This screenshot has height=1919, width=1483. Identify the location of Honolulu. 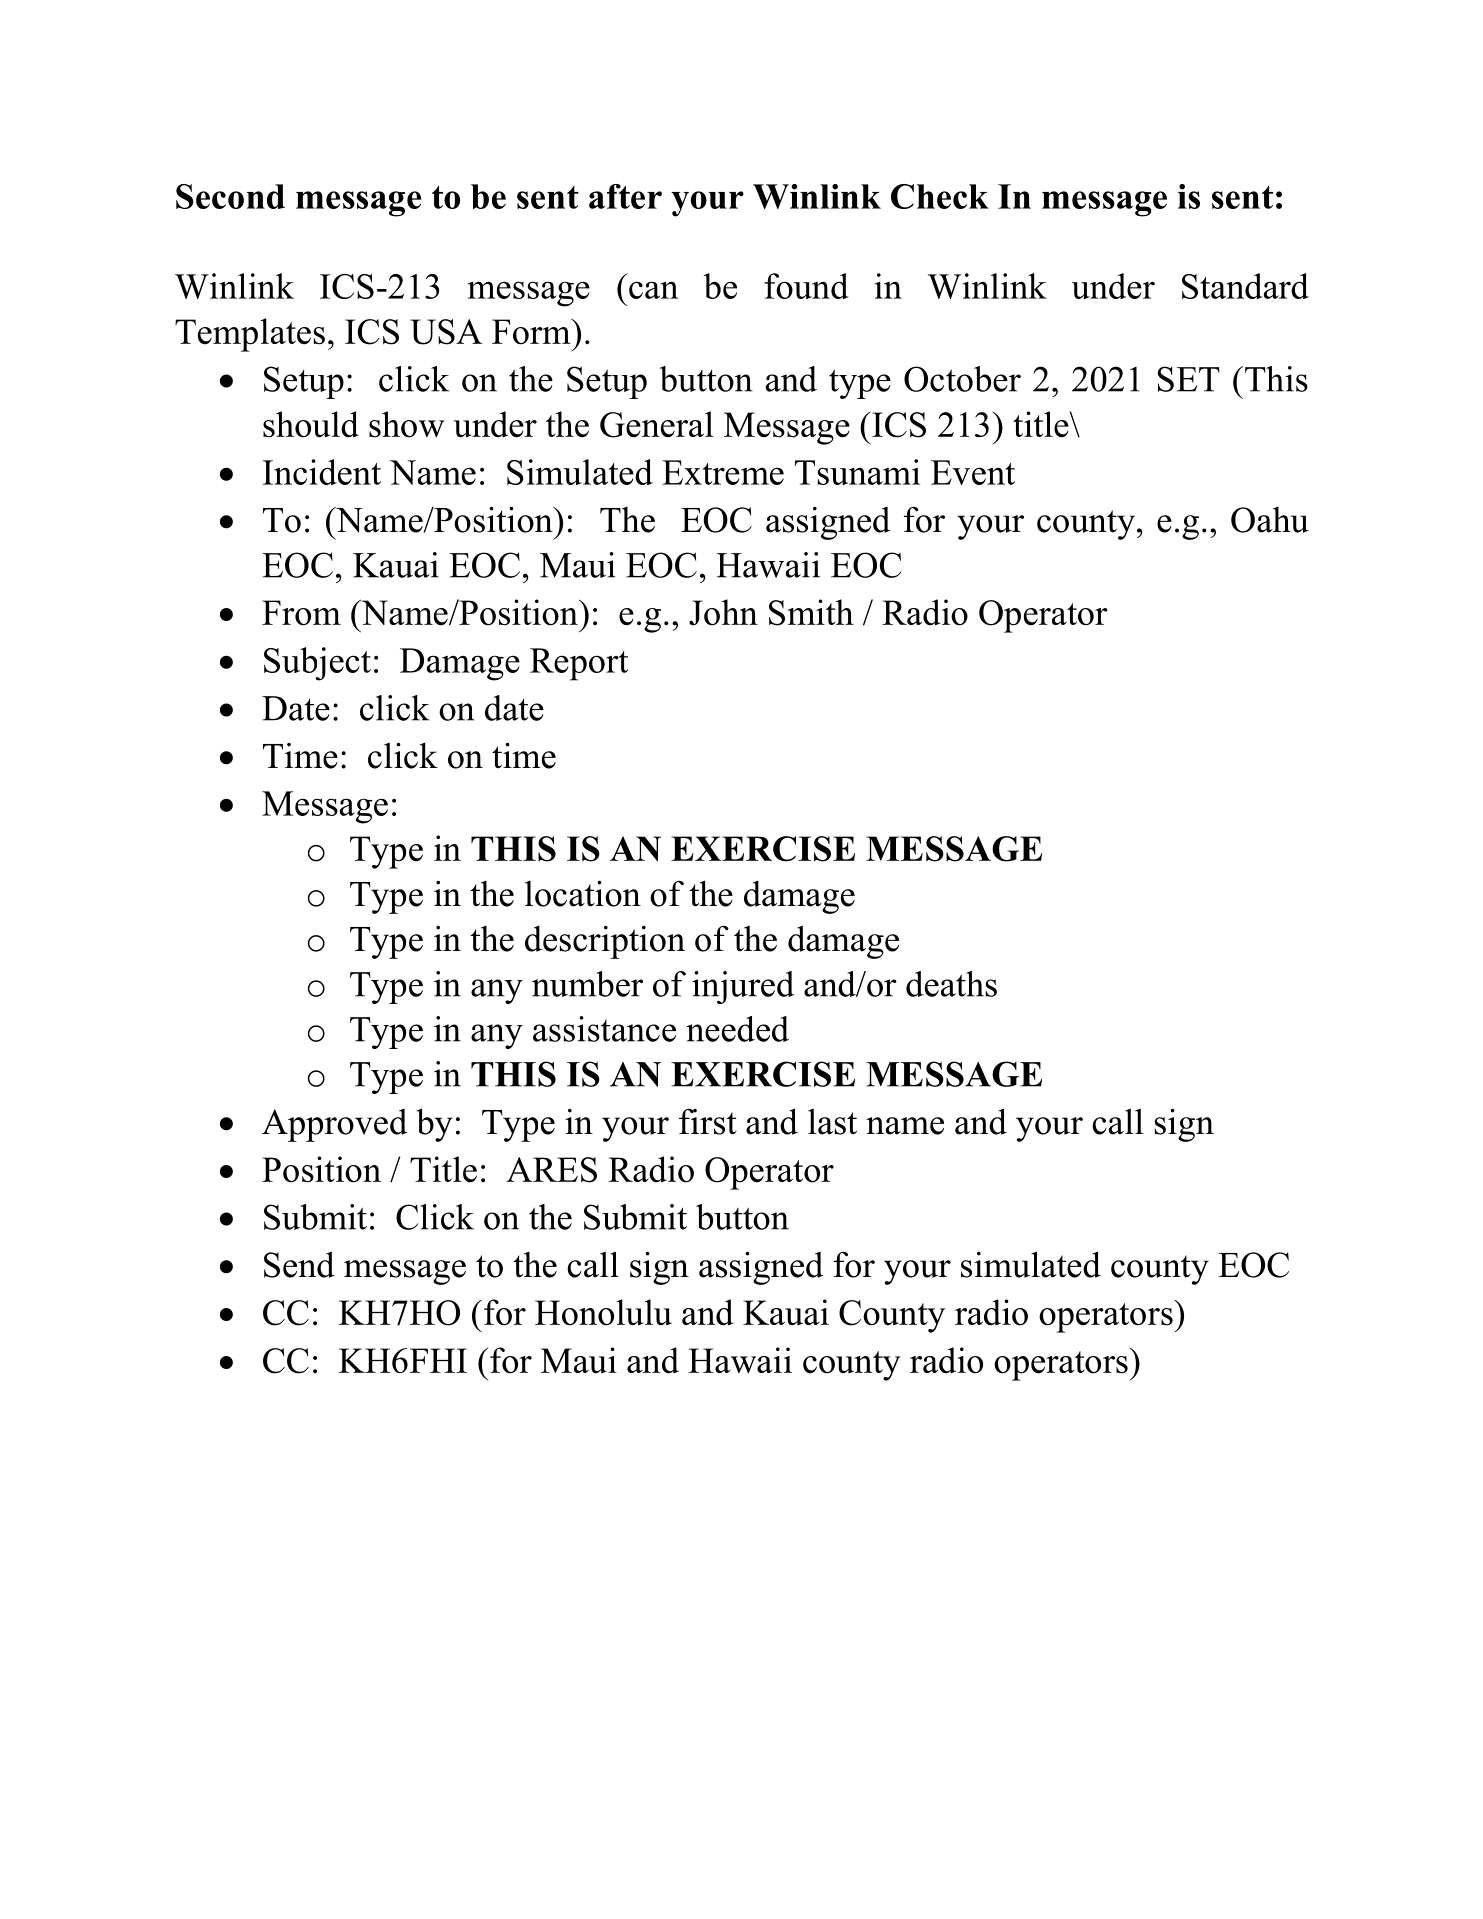
(603, 1312).
